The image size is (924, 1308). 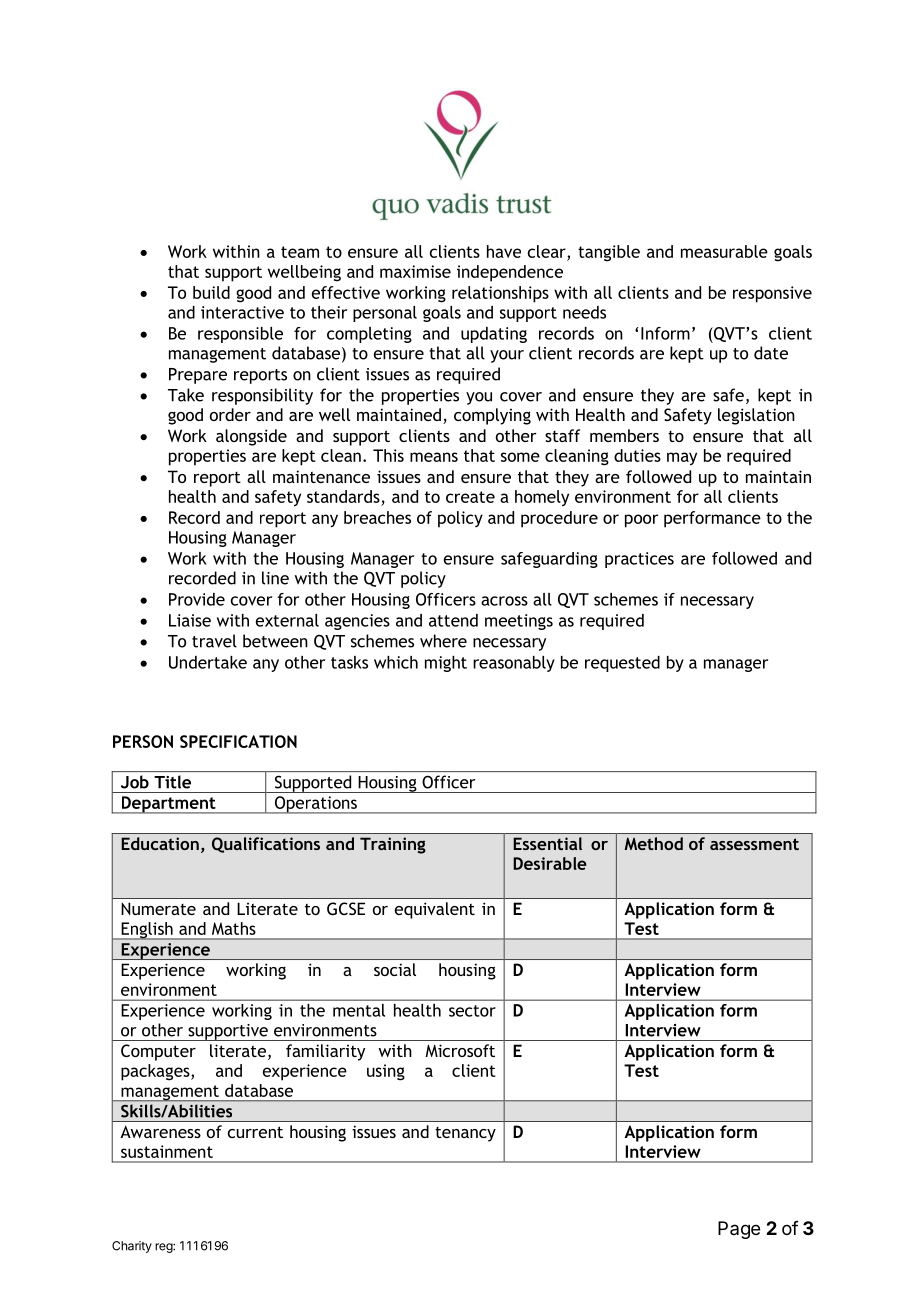 I want to click on equivalent, so click(x=435, y=910).
